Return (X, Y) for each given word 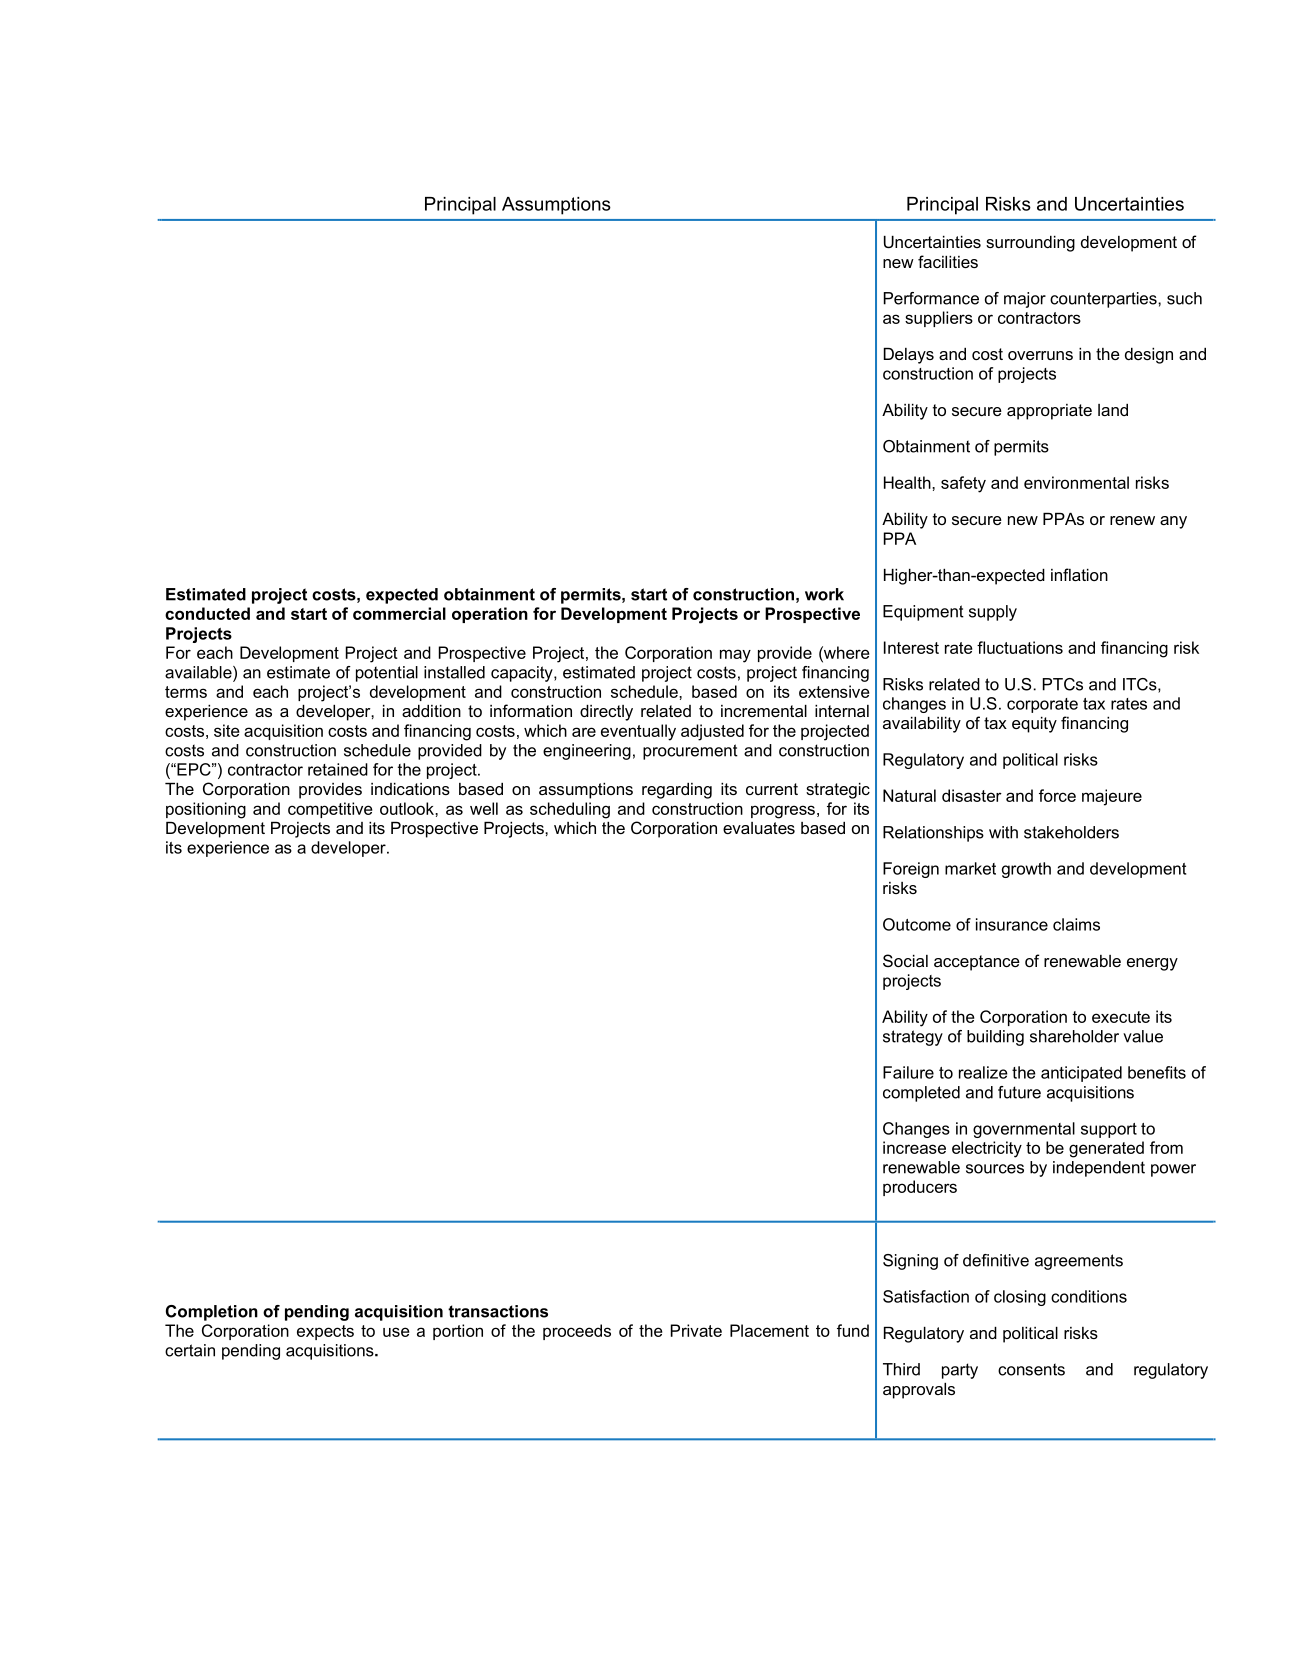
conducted (207, 613)
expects (325, 1332)
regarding (677, 791)
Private (696, 1330)
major (1025, 300)
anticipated (1081, 1074)
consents (1031, 1369)
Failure (908, 1072)
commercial (399, 613)
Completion (212, 1313)
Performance (931, 298)
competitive (330, 810)
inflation (1079, 574)
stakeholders (1071, 832)
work (824, 594)
